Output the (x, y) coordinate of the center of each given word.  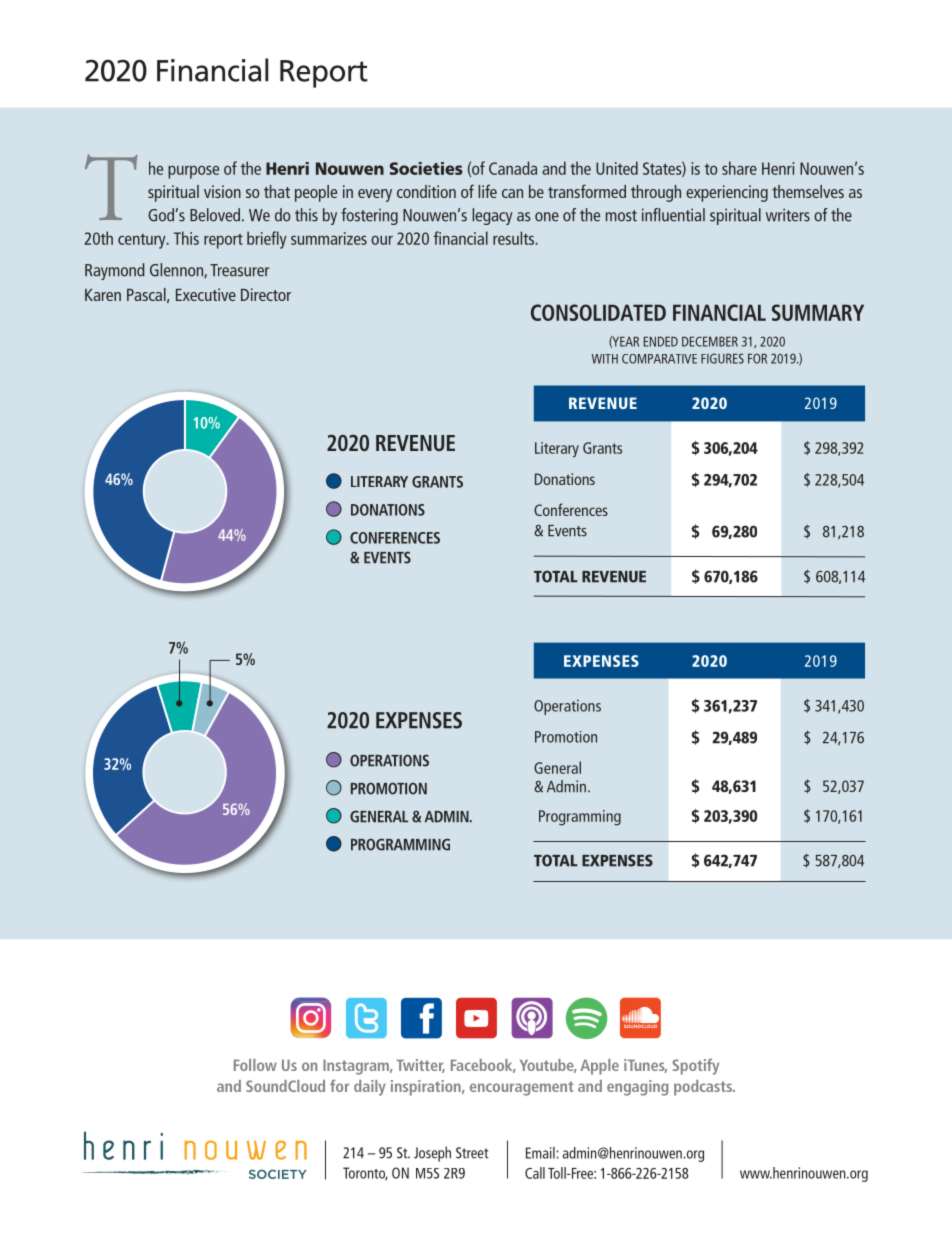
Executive (206, 294)
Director (266, 294)
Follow (255, 1065)
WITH (605, 359)
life (487, 191)
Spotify (695, 1066)
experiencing (727, 193)
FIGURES (722, 358)
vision (222, 191)
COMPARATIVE (659, 359)
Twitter (420, 1066)
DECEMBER (710, 341)
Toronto (365, 1173)
